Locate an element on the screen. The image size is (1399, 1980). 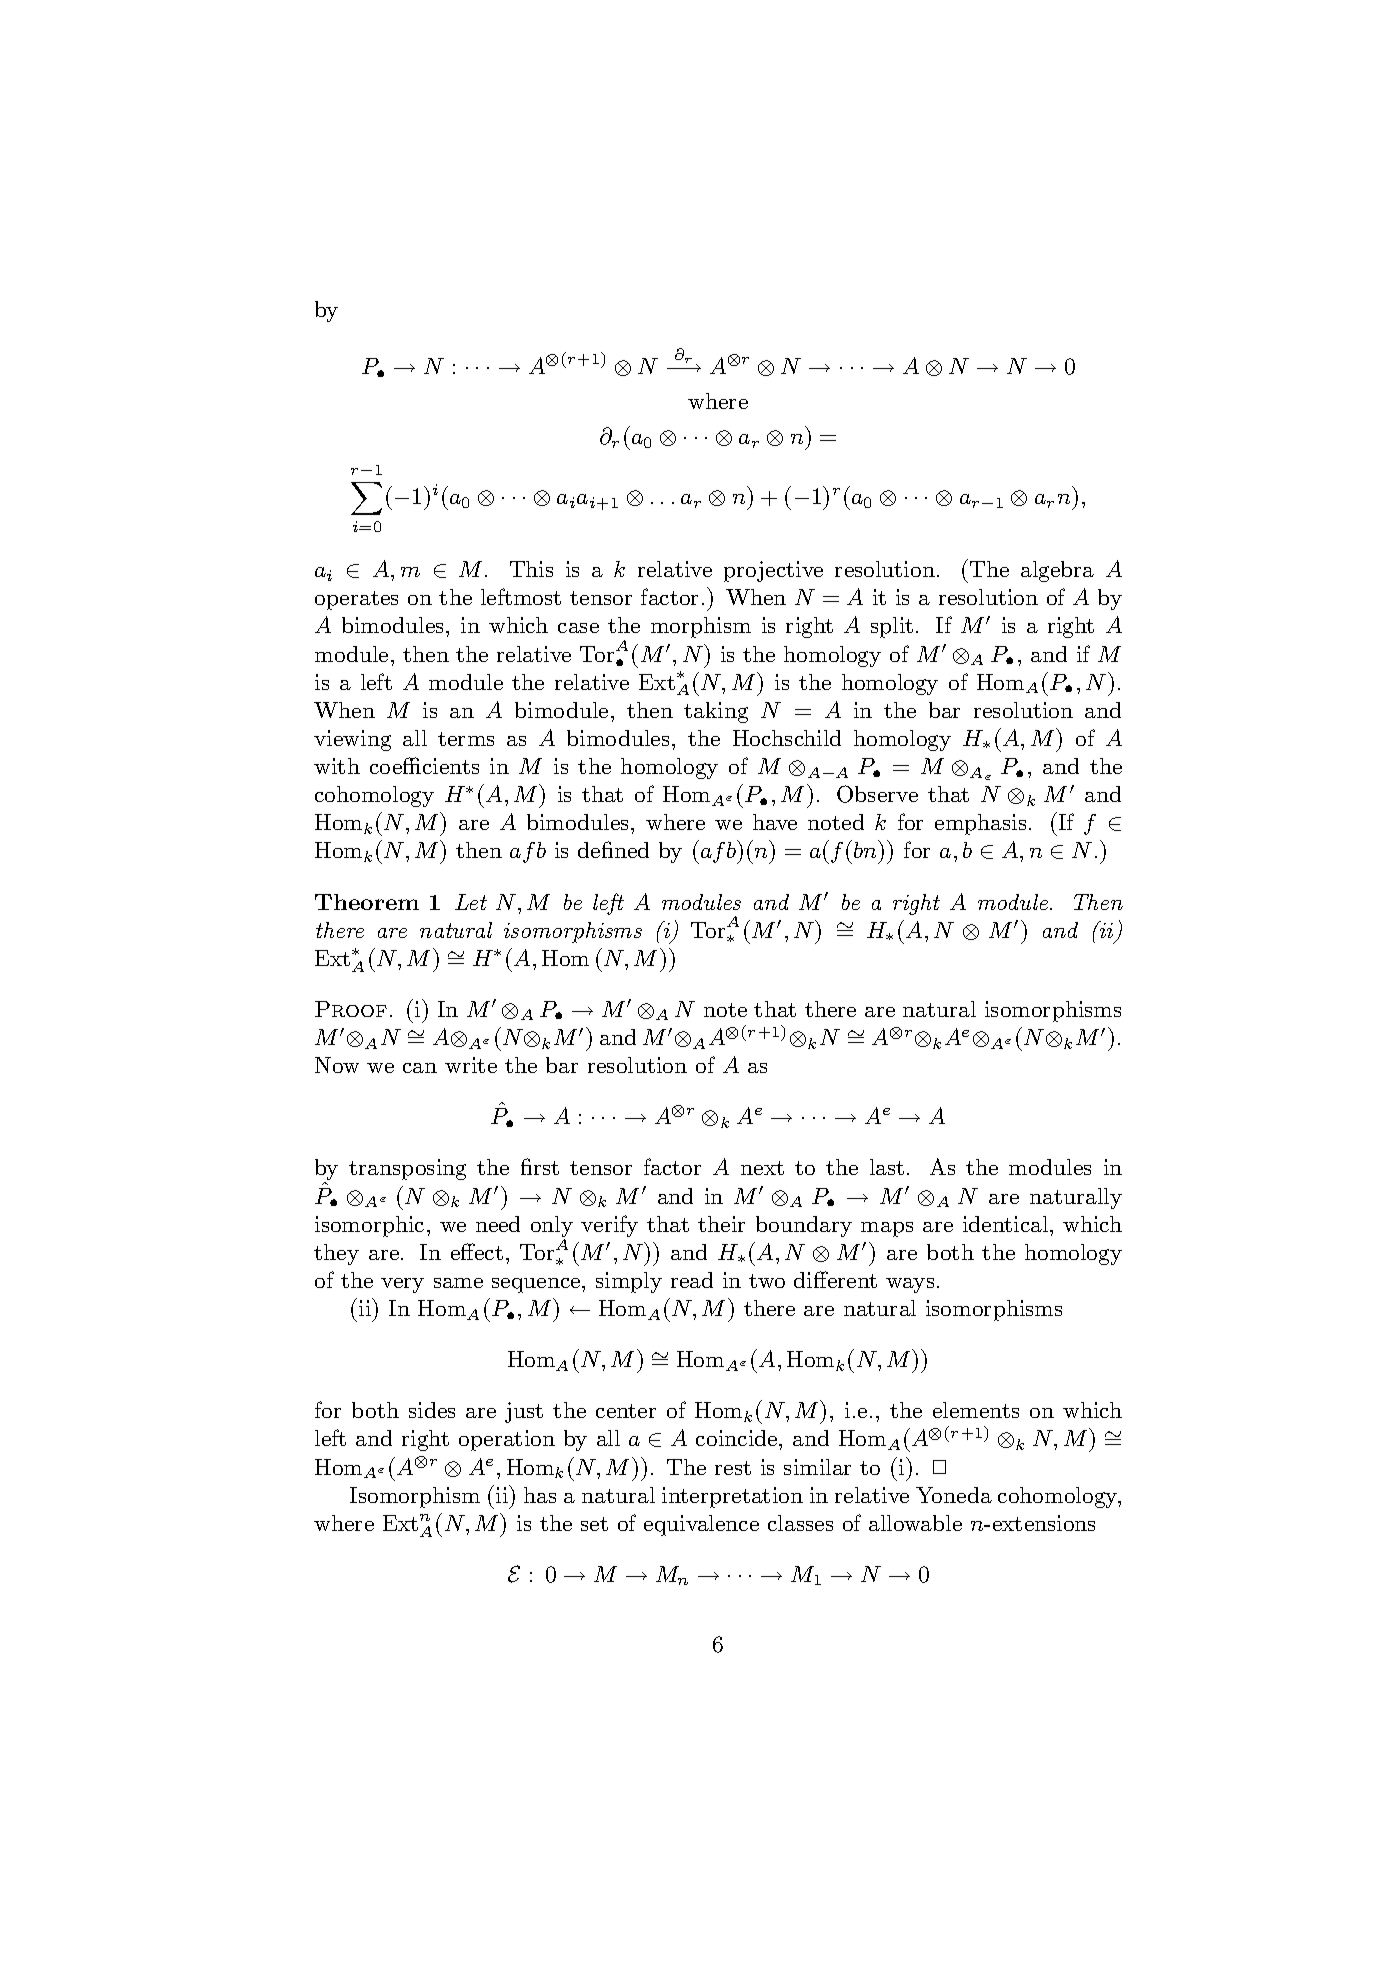
Yoneda is located at coordinates (954, 1495).
